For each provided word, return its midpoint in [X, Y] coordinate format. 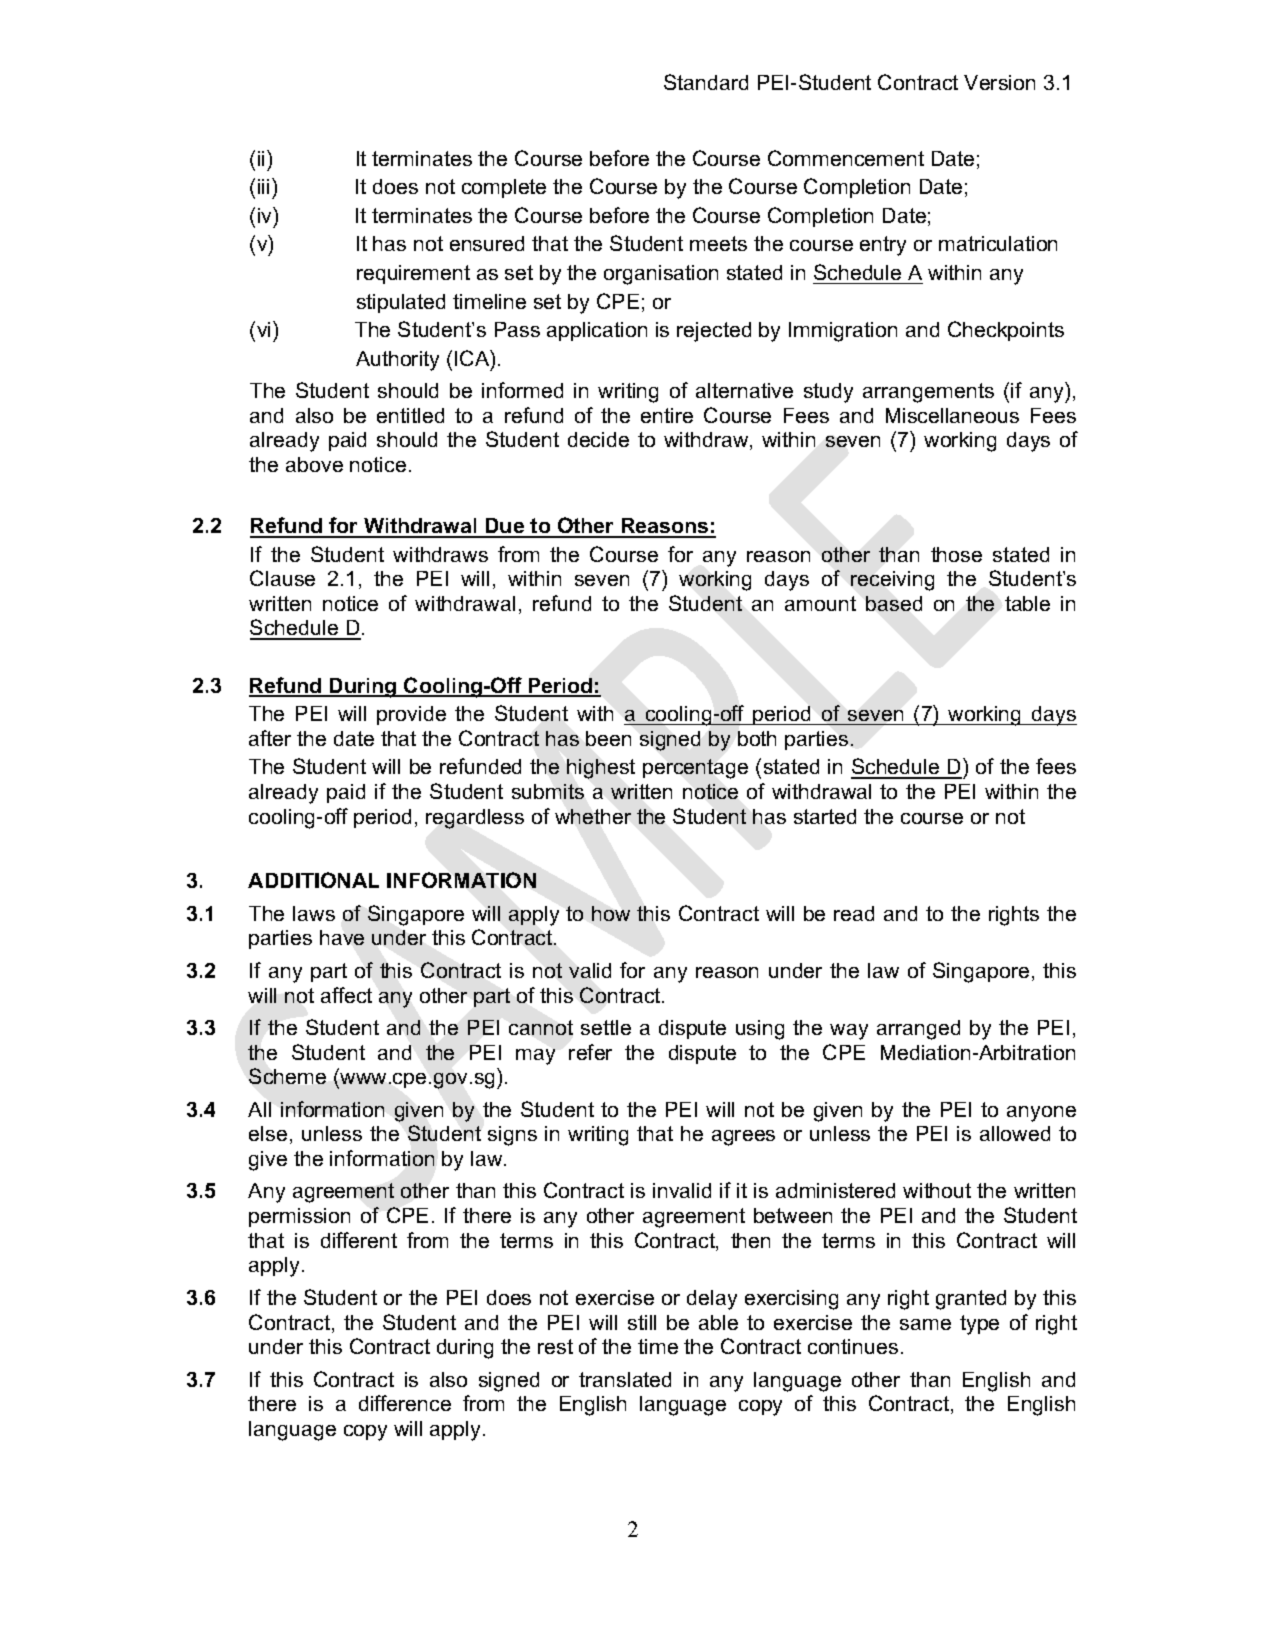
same [925, 1324]
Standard [706, 82]
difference [405, 1403]
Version [999, 82]
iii [263, 186]
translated [625, 1379]
